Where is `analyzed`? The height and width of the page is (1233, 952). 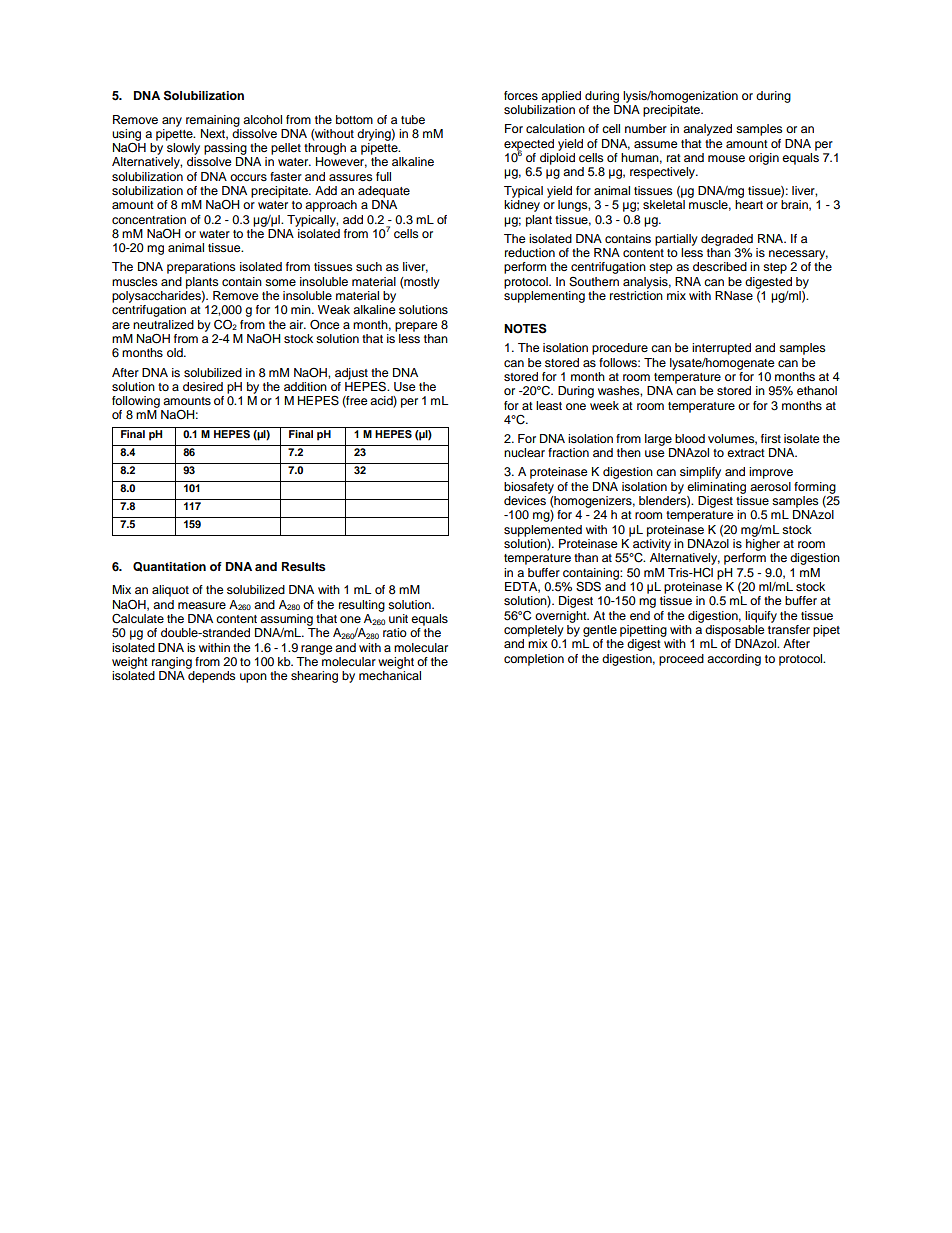
analyzed is located at coordinates (707, 130).
